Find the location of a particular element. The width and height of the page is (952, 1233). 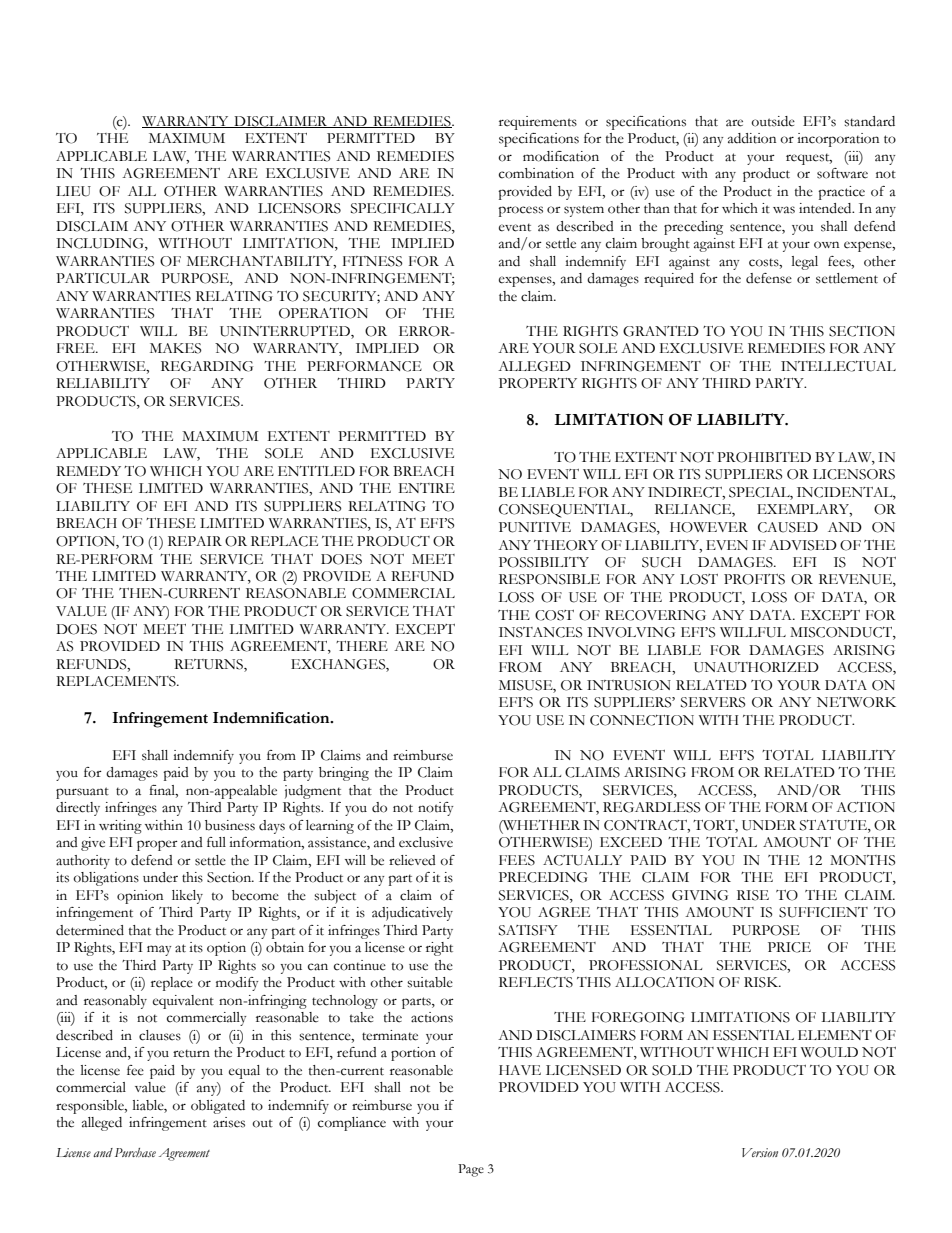

INSTANCES is located at coordinates (541, 632).
